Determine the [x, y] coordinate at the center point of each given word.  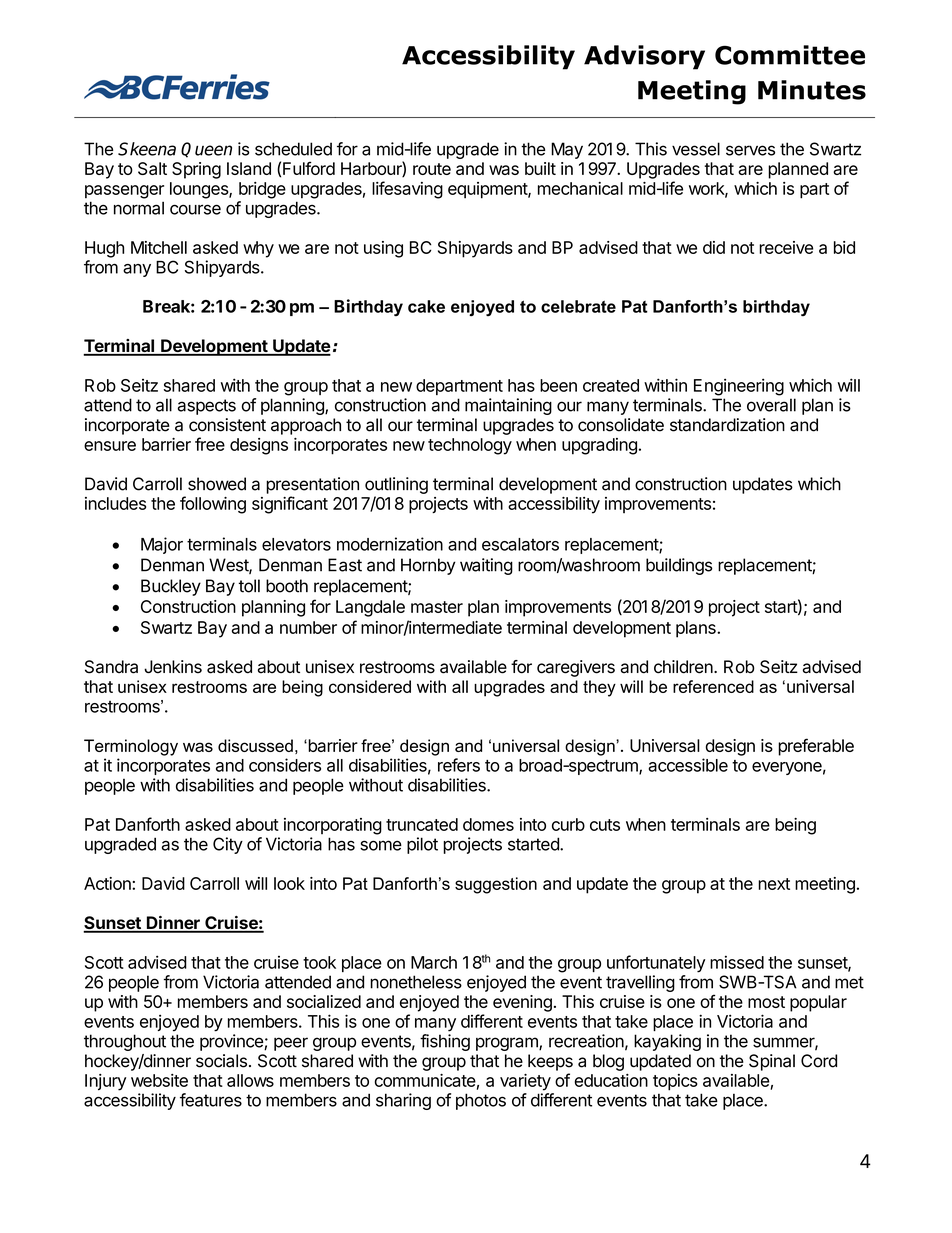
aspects [207, 407]
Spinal [772, 1062]
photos [481, 1101]
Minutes [812, 90]
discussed [255, 745]
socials [221, 1061]
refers [459, 765]
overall [771, 405]
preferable [816, 747]
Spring [196, 170]
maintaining [508, 406]
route [432, 169]
